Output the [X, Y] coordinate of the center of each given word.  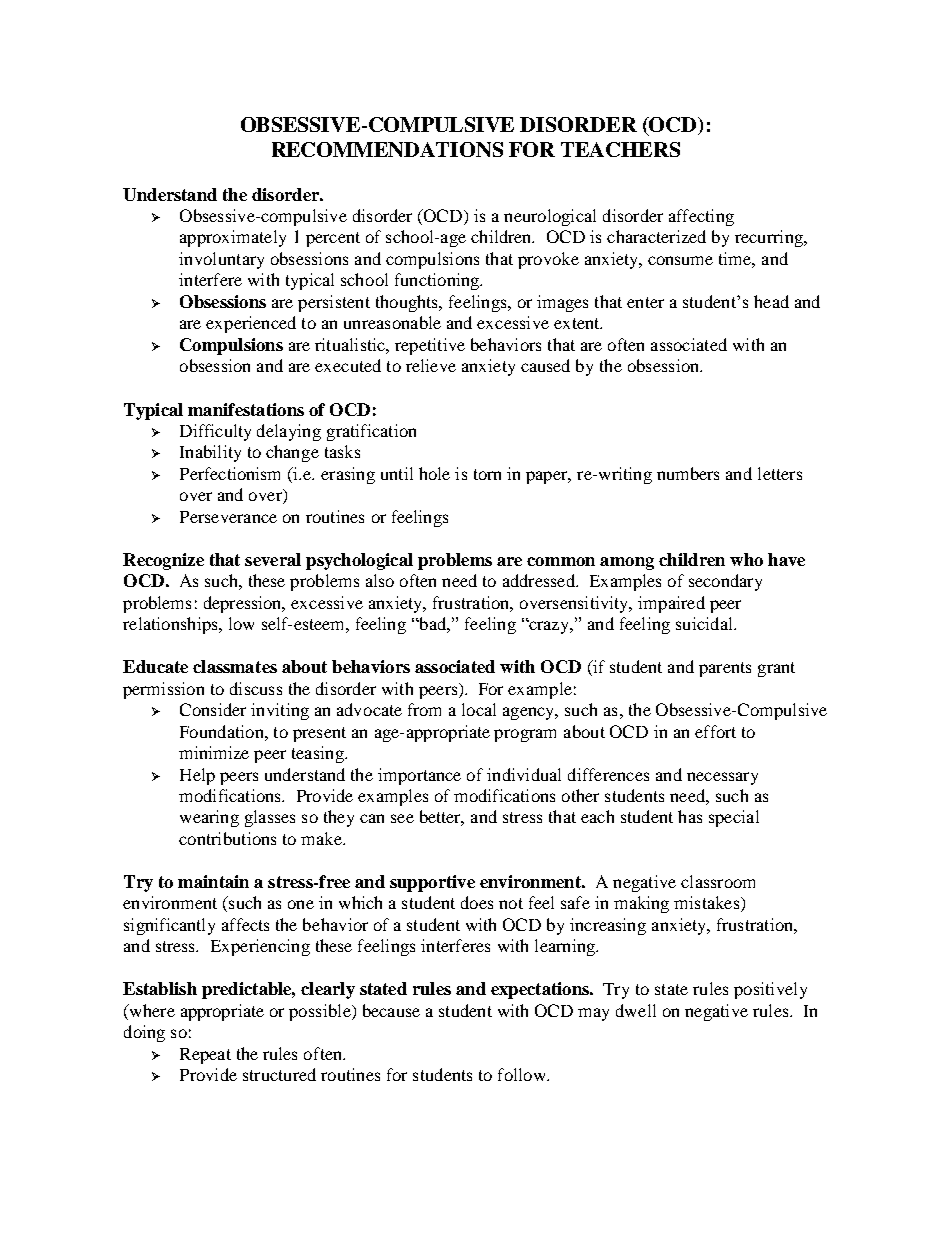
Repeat [205, 1056]
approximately [233, 238]
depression [244, 604]
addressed [540, 580]
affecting [701, 217]
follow [523, 1074]
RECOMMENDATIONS [387, 149]
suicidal [705, 623]
